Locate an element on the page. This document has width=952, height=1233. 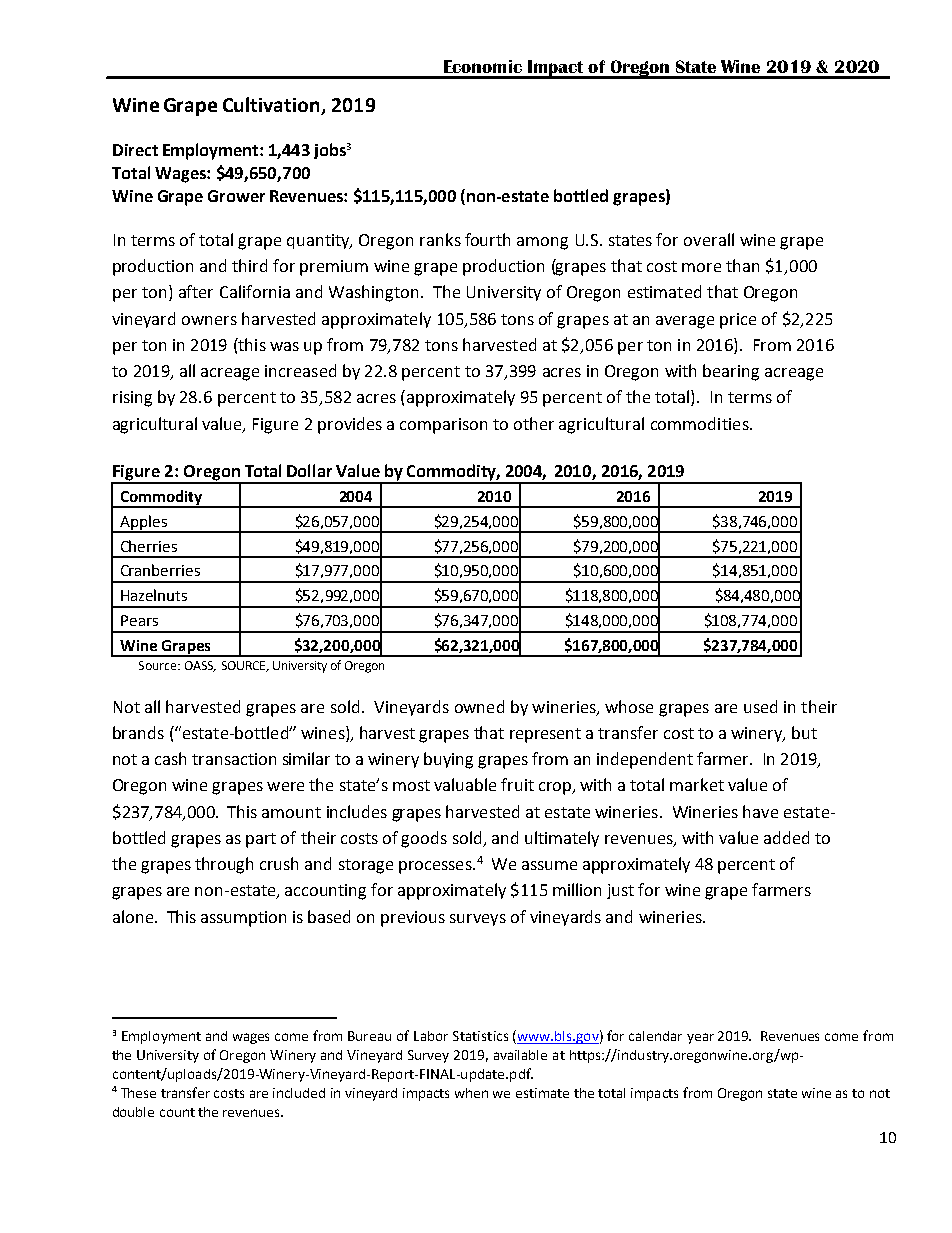
when is located at coordinates (471, 1093).
